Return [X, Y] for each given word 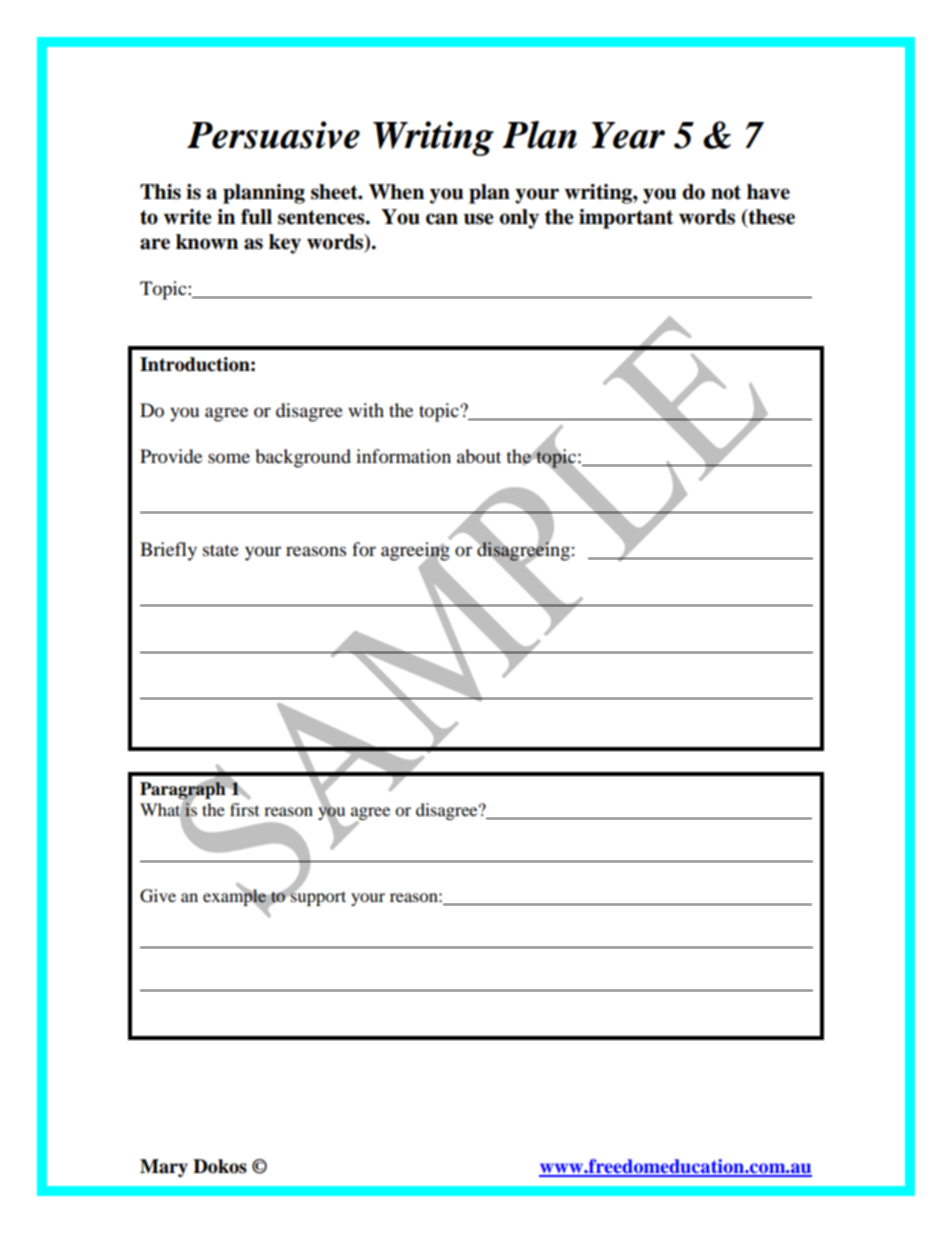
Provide [171, 456]
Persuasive [273, 135]
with [366, 410]
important [626, 219]
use [479, 219]
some [229, 458]
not [726, 192]
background [303, 458]
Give [158, 896]
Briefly [168, 551]
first [244, 809]
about [479, 456]
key [285, 244]
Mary [164, 1168]
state [221, 550]
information [403, 456]
